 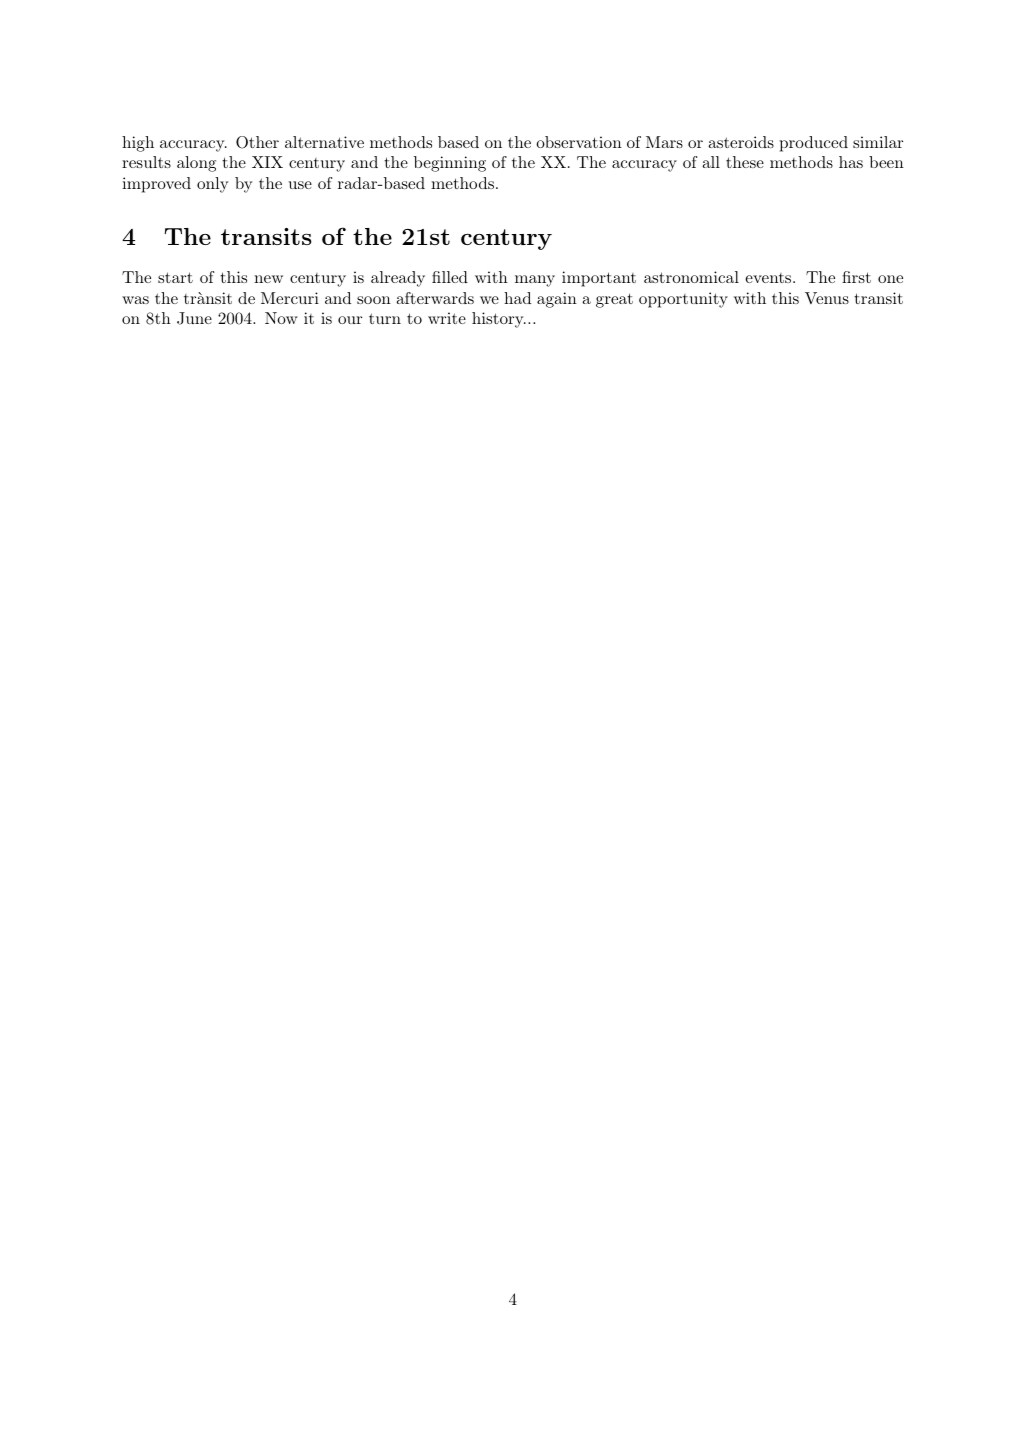 I want to click on many, so click(x=535, y=281).
